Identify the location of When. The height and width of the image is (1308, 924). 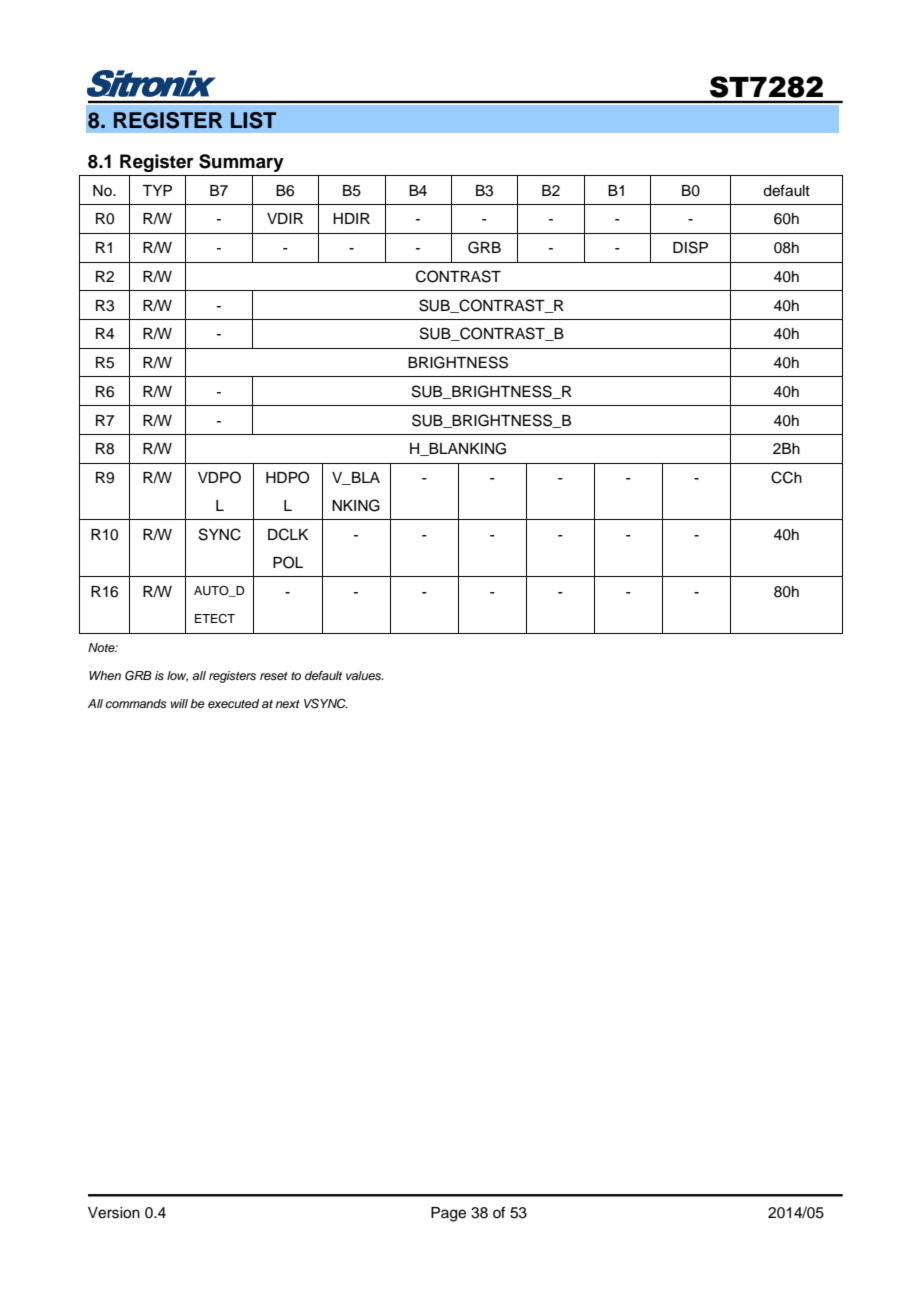
(105, 675).
